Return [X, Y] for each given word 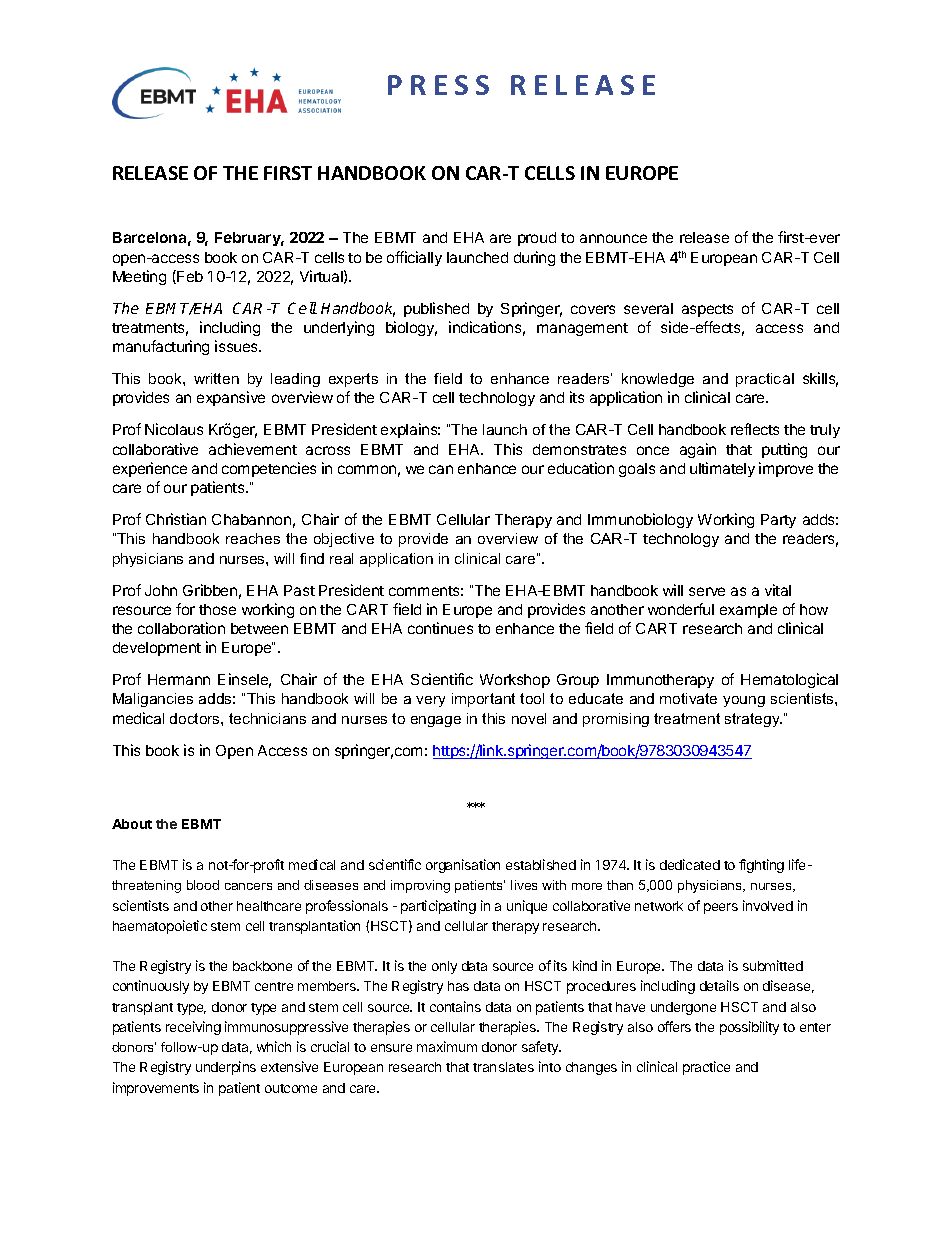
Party [778, 521]
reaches [253, 538]
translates [503, 1067]
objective [344, 540]
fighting [761, 866]
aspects [707, 310]
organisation [463, 866]
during [534, 258]
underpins [226, 1068]
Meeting [139, 277]
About [132, 824]
